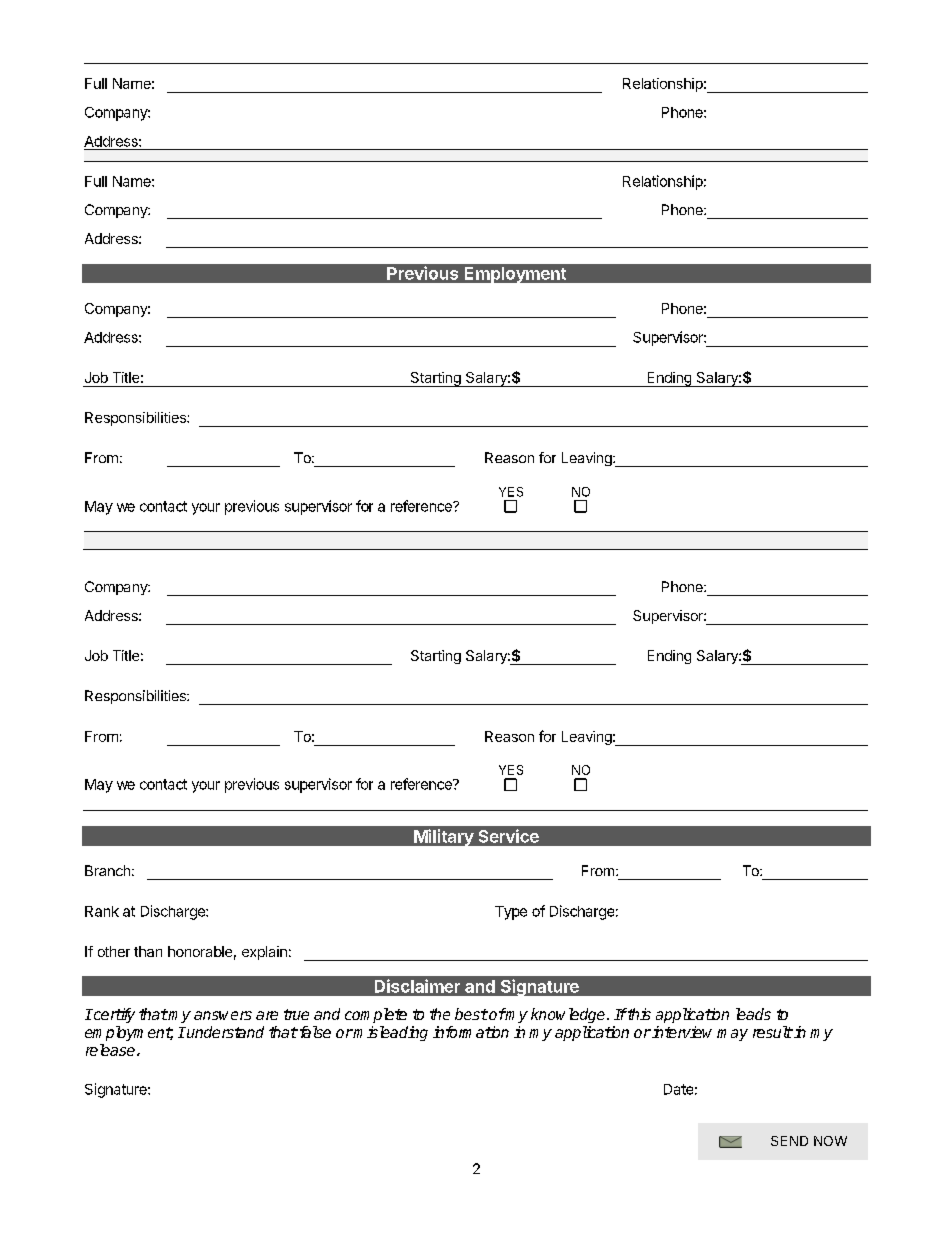 The height and width of the document is (1233, 952). What do you see at coordinates (107, 870) in the document?
I see `Branch` at bounding box center [107, 870].
